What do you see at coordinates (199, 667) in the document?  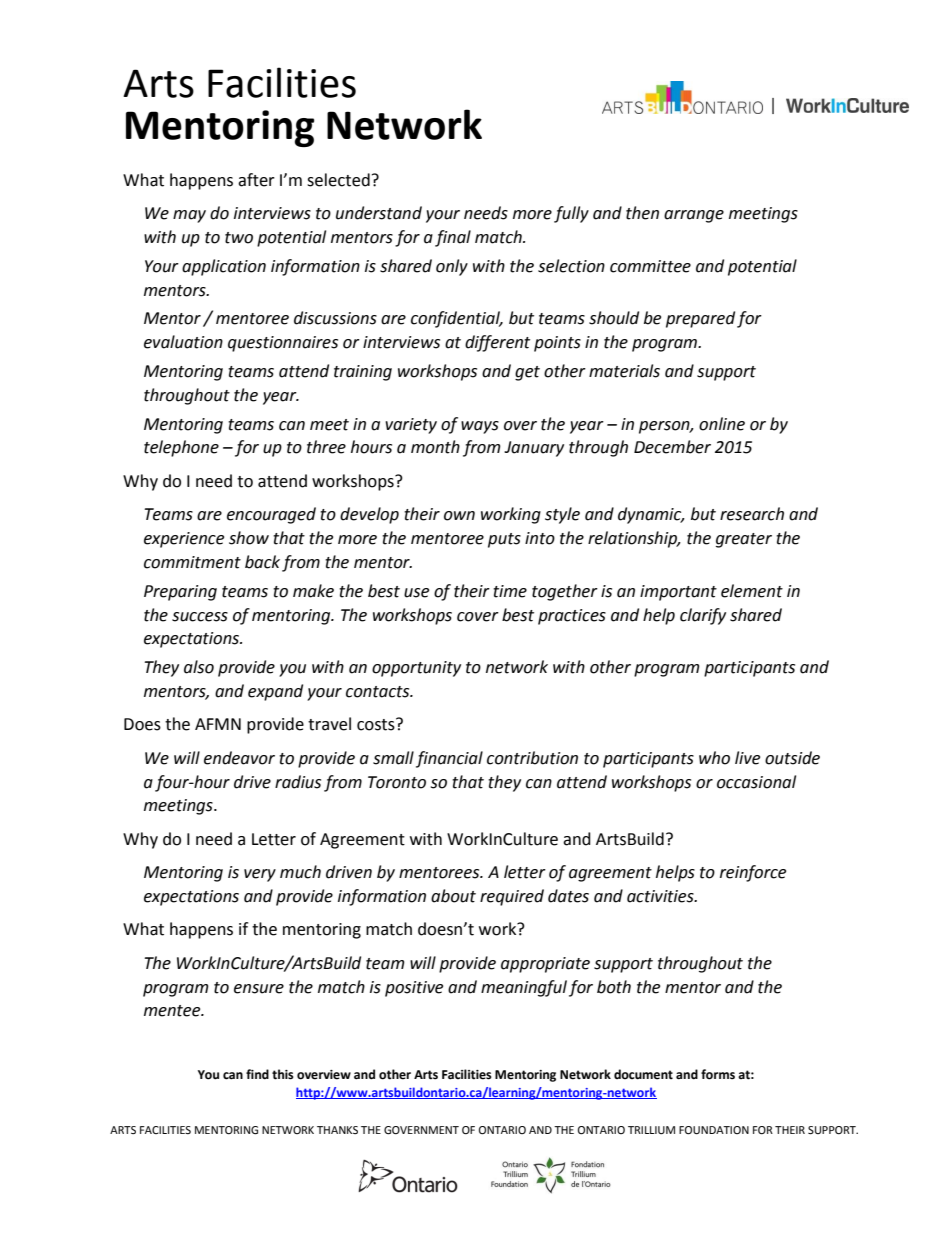 I see `also` at bounding box center [199, 667].
